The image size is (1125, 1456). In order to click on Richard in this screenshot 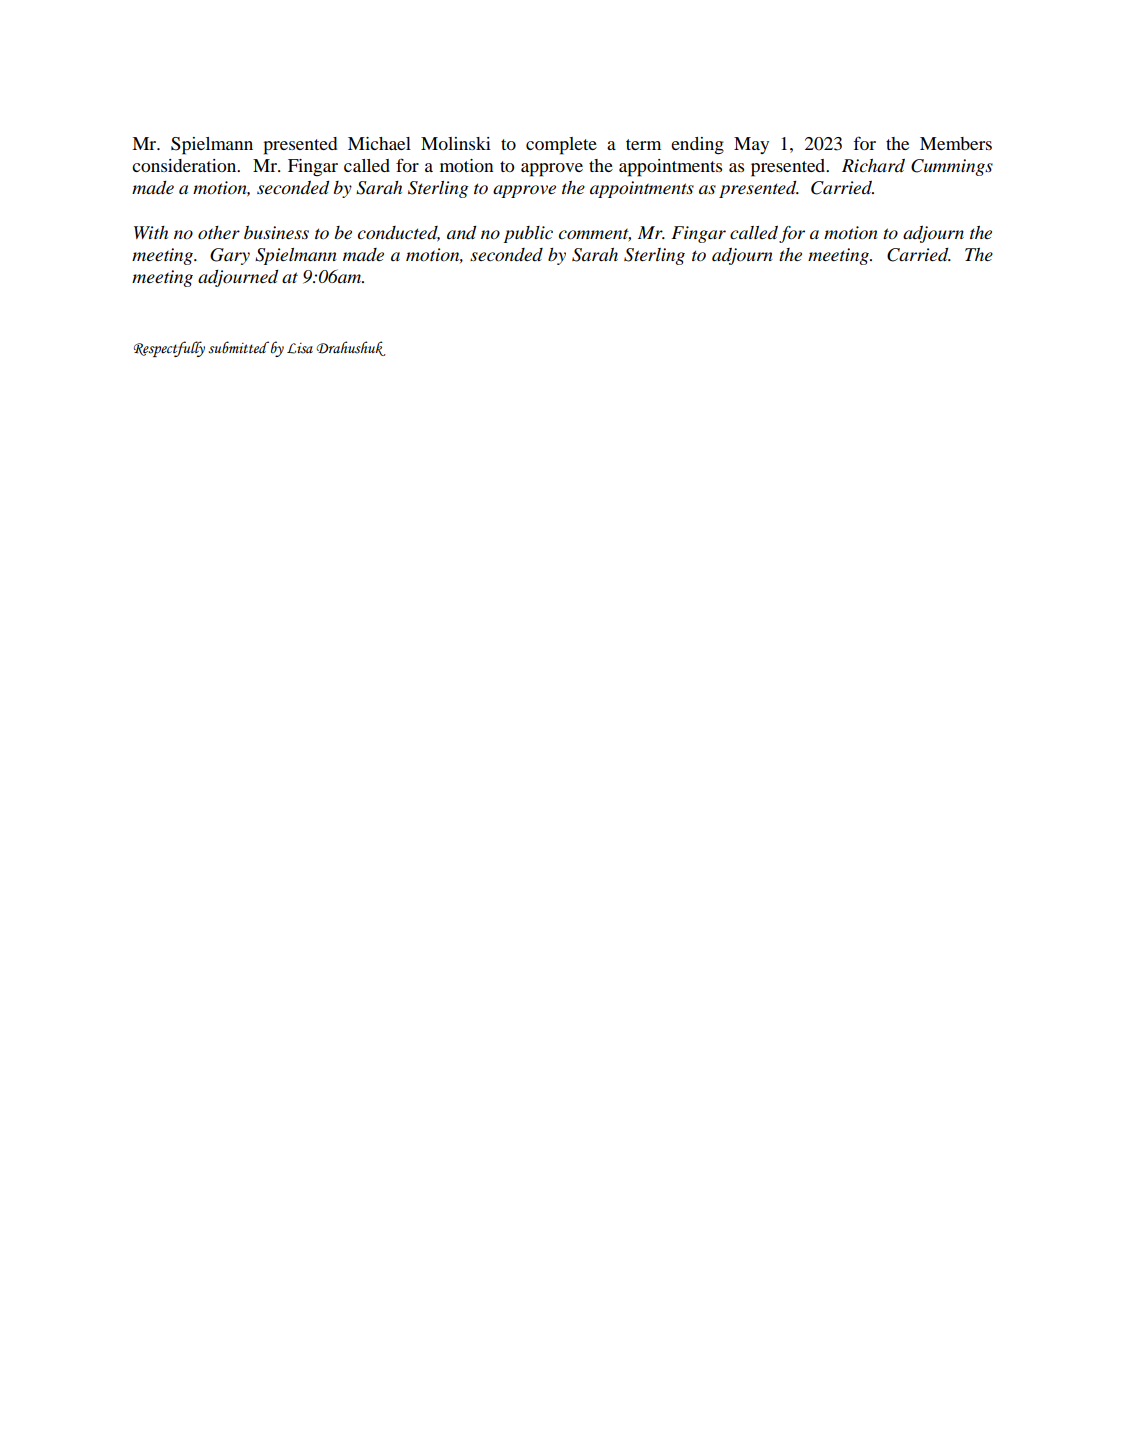, I will do `click(873, 166)`.
